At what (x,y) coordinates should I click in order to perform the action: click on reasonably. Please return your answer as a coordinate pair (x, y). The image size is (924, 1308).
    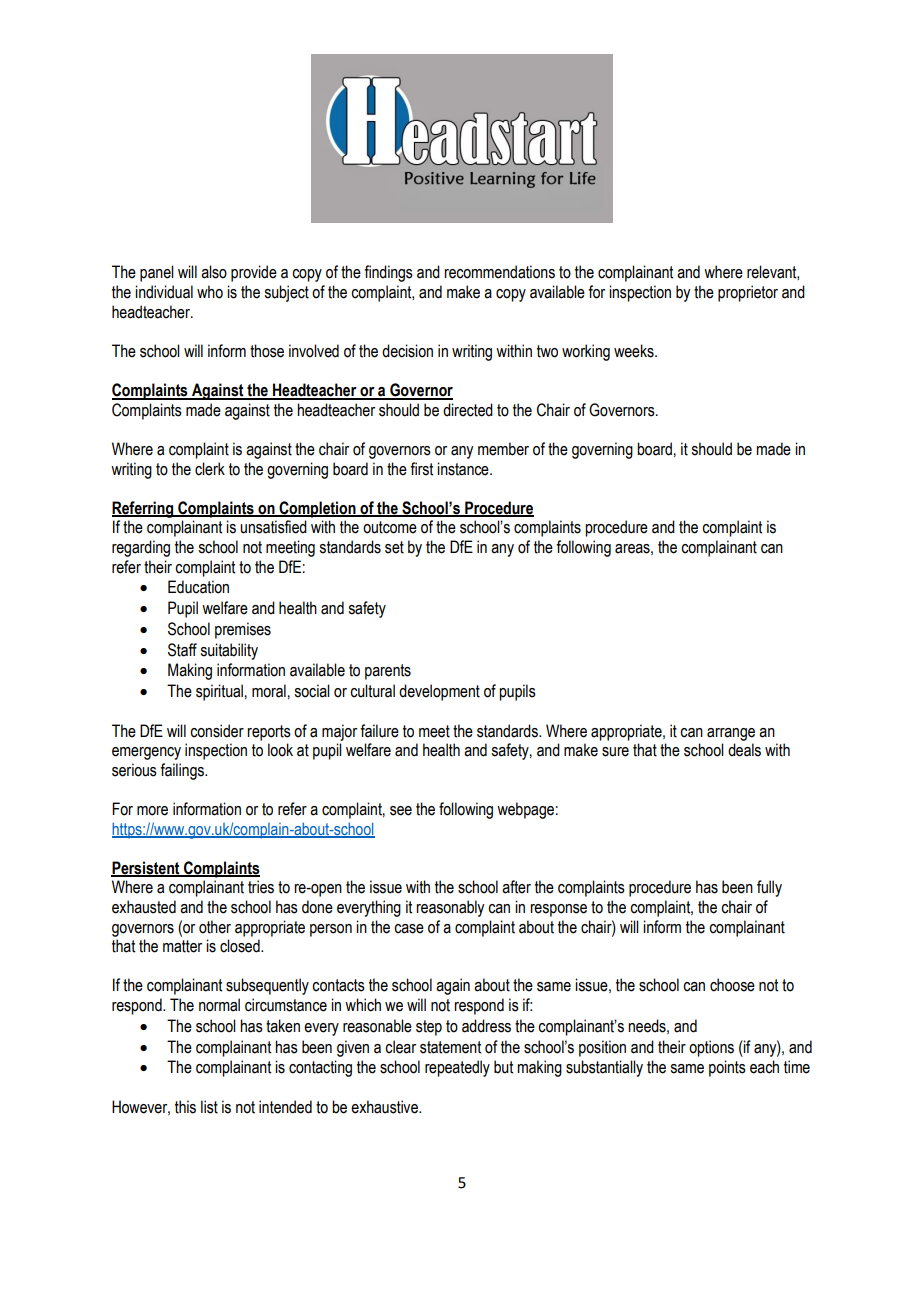
    Looking at the image, I should click on (450, 908).
